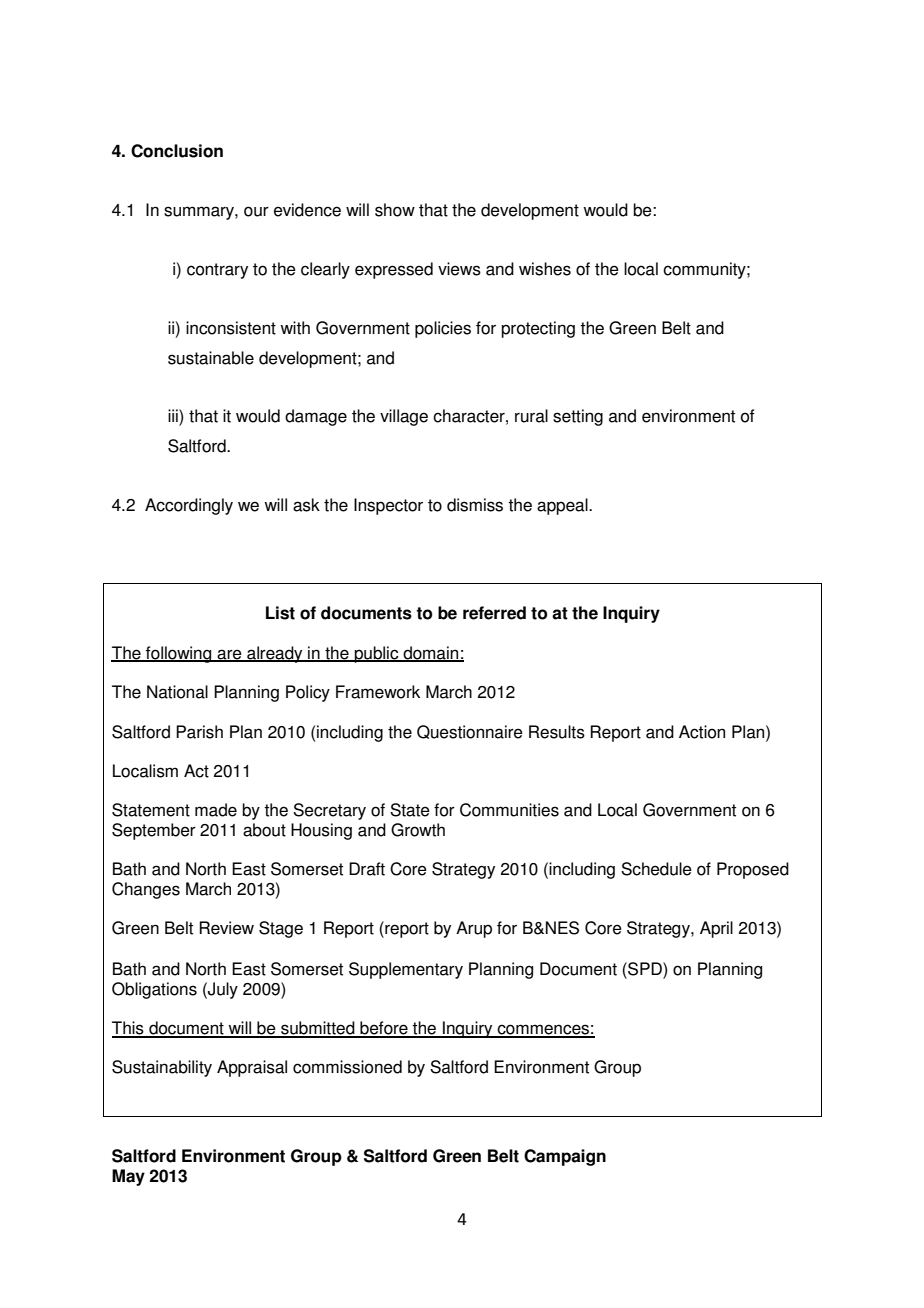 Image resolution: width=924 pixels, height=1308 pixels. Describe the element at coordinates (431, 654) in the image. I see `domain` at that location.
